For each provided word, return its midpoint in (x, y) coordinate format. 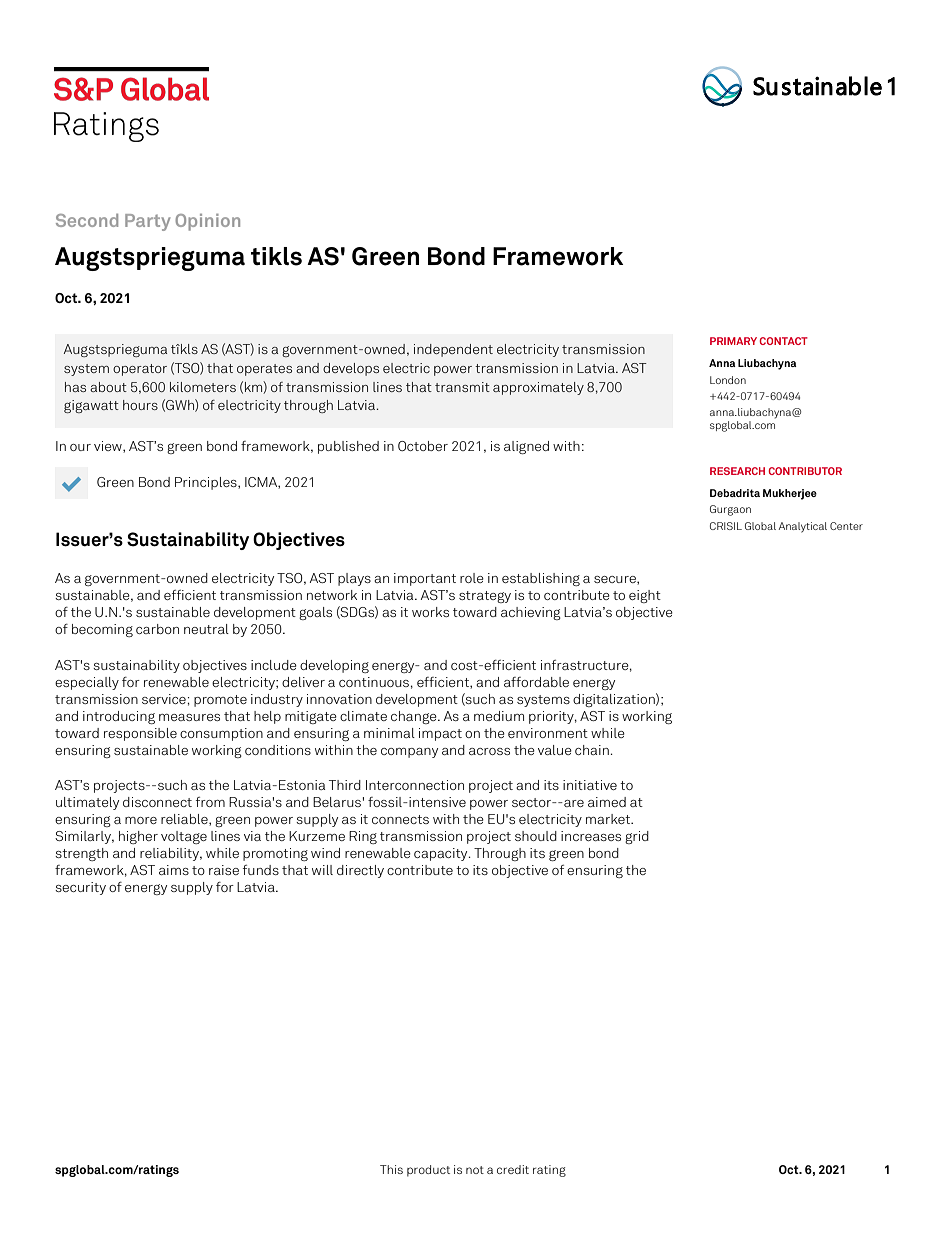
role (472, 578)
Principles (207, 483)
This (391, 1169)
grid (637, 837)
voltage (184, 837)
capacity (442, 854)
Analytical (803, 527)
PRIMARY (733, 341)
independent (453, 350)
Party (148, 222)
